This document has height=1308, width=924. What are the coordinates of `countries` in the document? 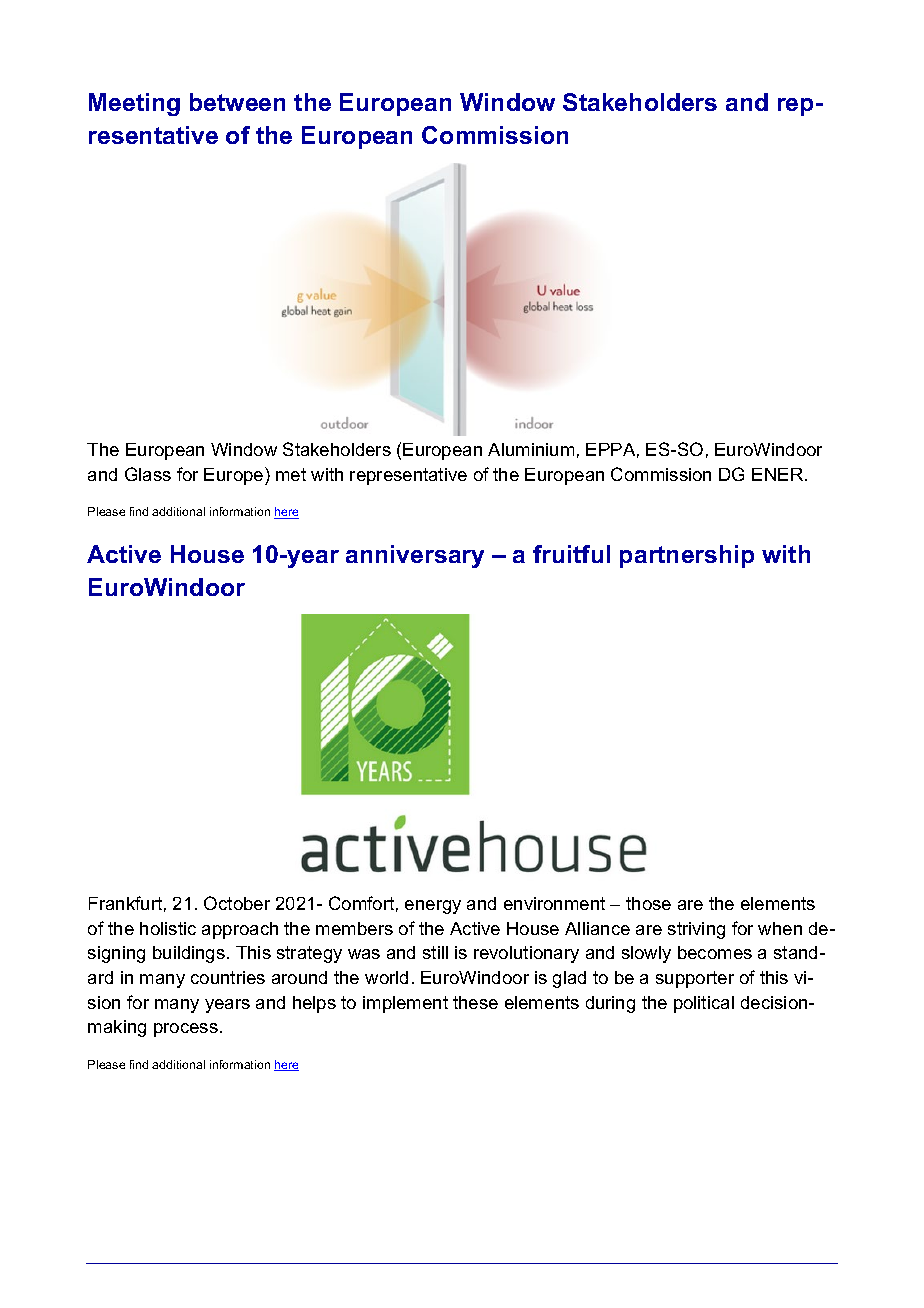 It's located at (228, 977).
